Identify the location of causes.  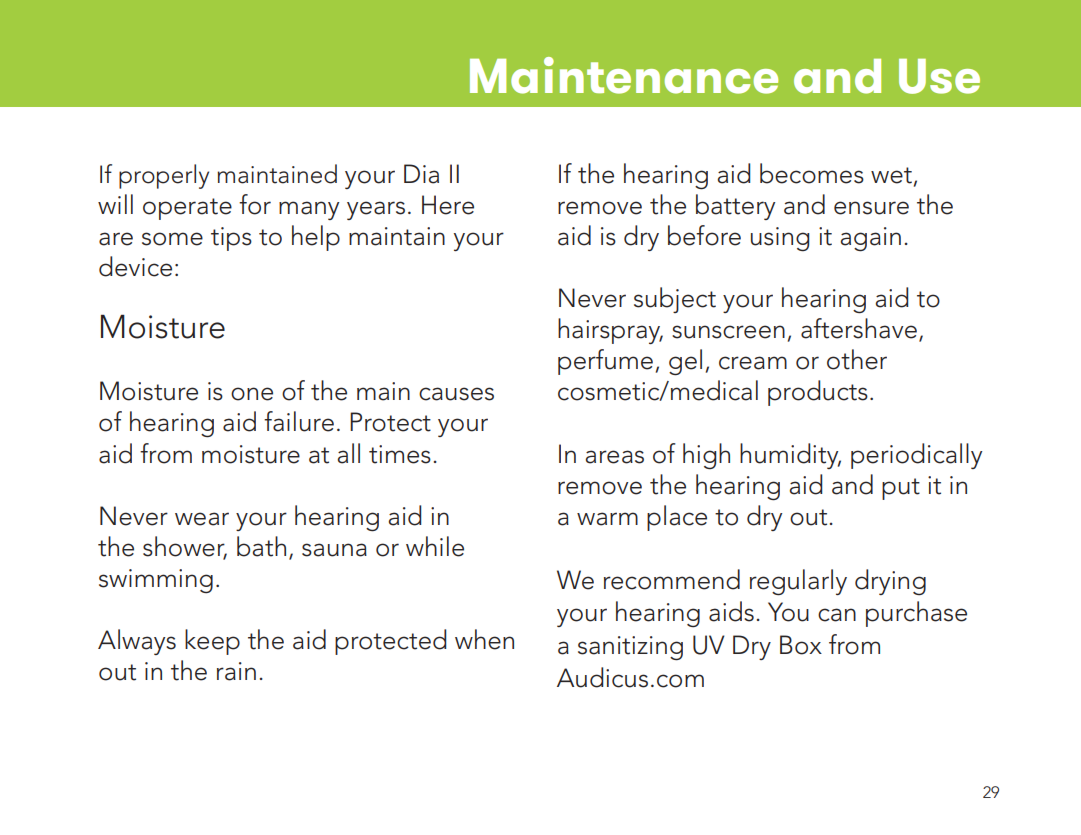
(456, 394).
